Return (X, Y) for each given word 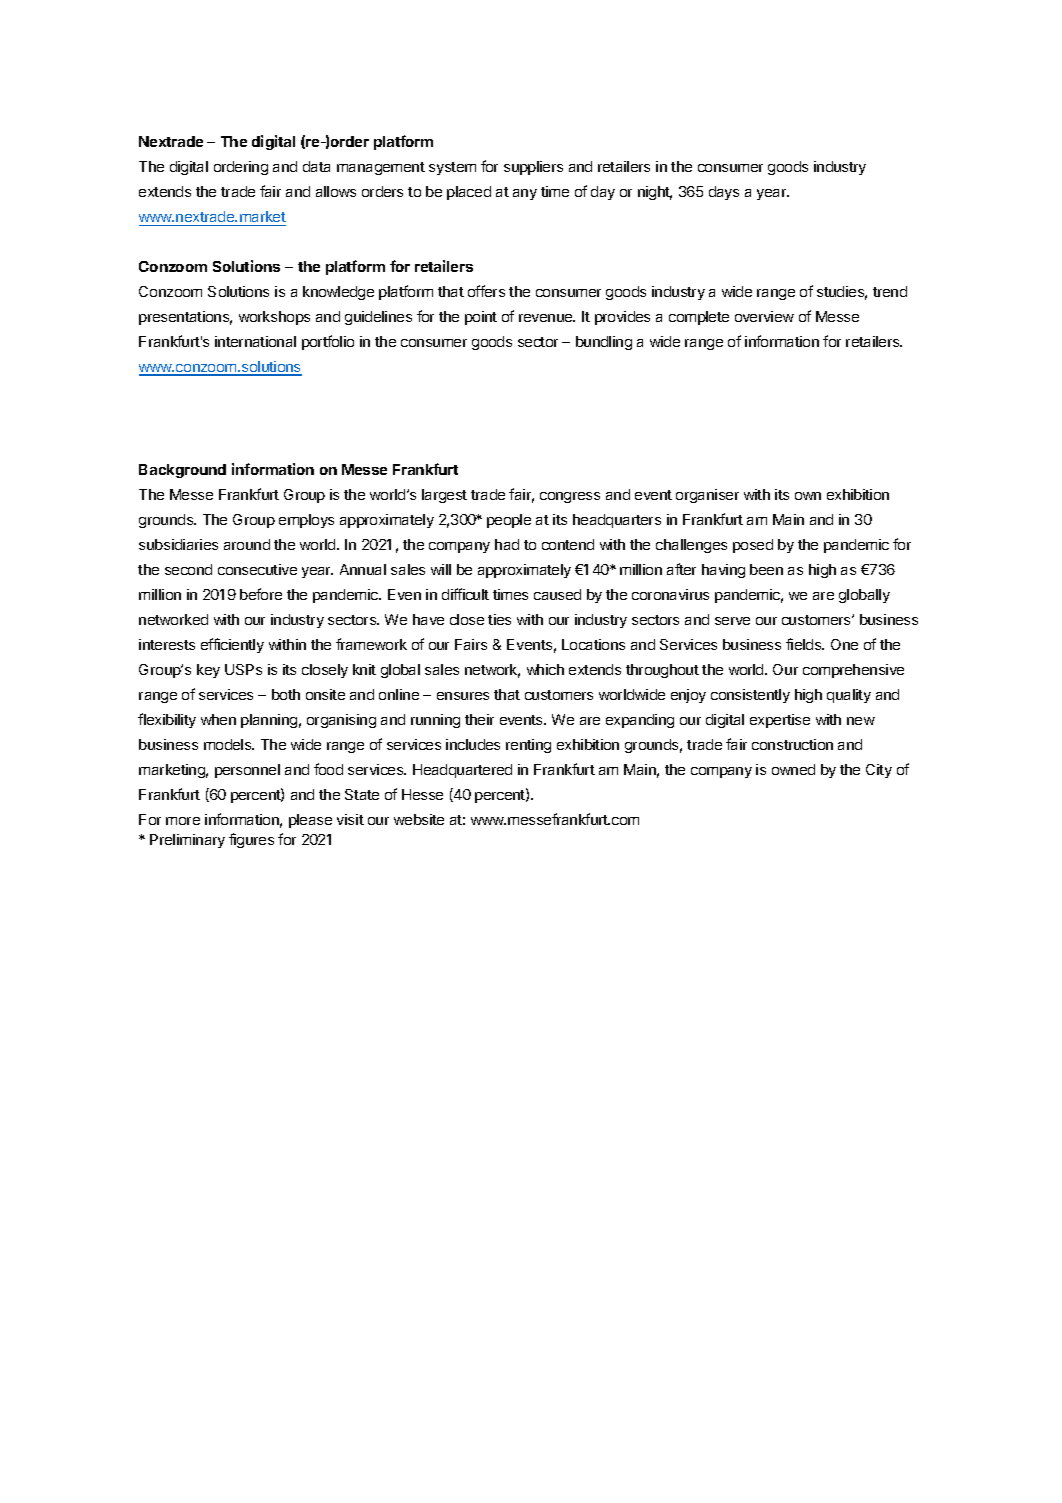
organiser (707, 496)
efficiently (232, 645)
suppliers (533, 168)
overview (764, 316)
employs (306, 521)
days (724, 193)
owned (793, 769)
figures (251, 840)
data (316, 166)
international (255, 341)
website (419, 819)
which (545, 669)
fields (805, 644)
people (509, 521)
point (481, 318)
